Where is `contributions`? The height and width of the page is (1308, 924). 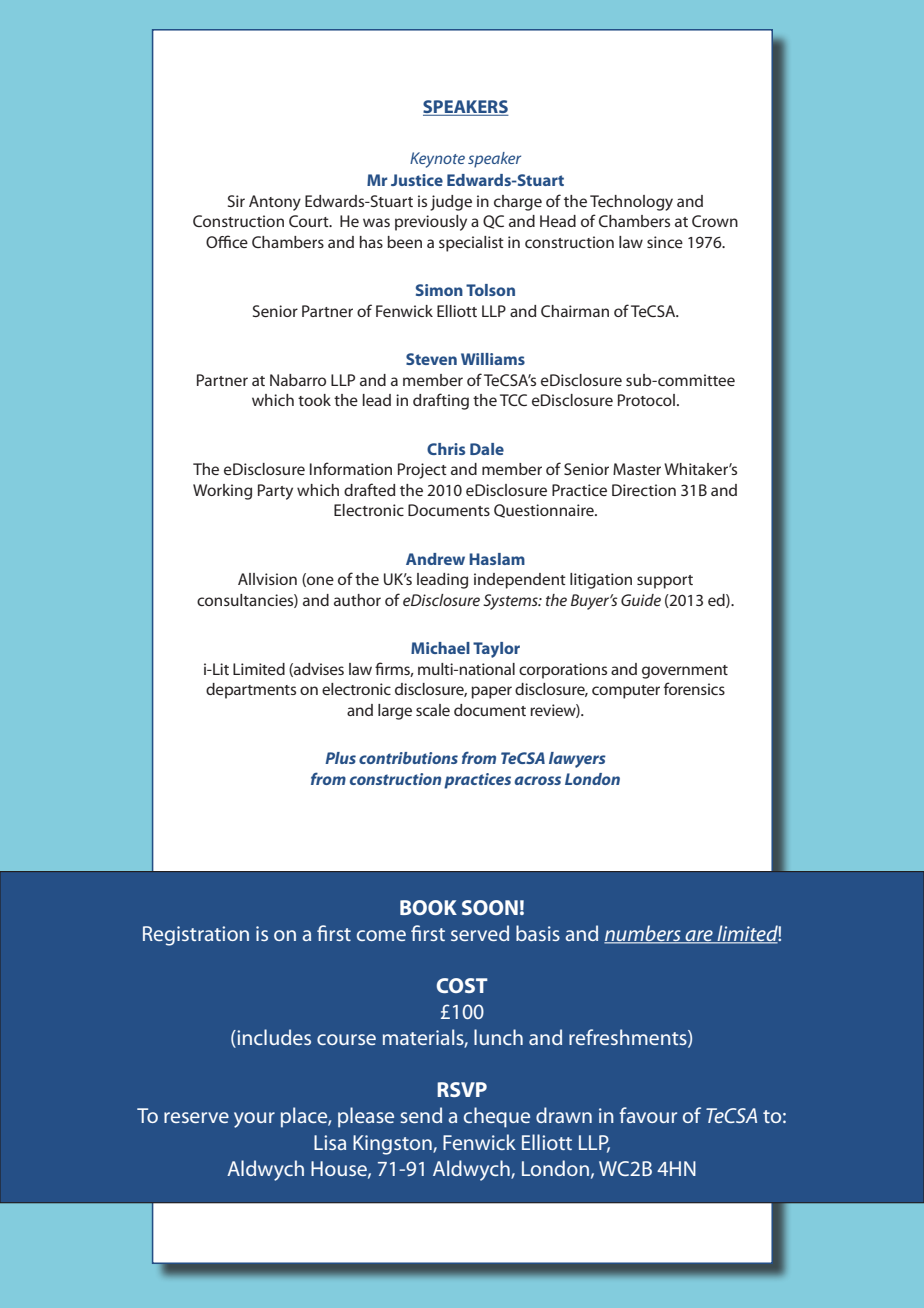
contributions is located at coordinates (408, 758).
